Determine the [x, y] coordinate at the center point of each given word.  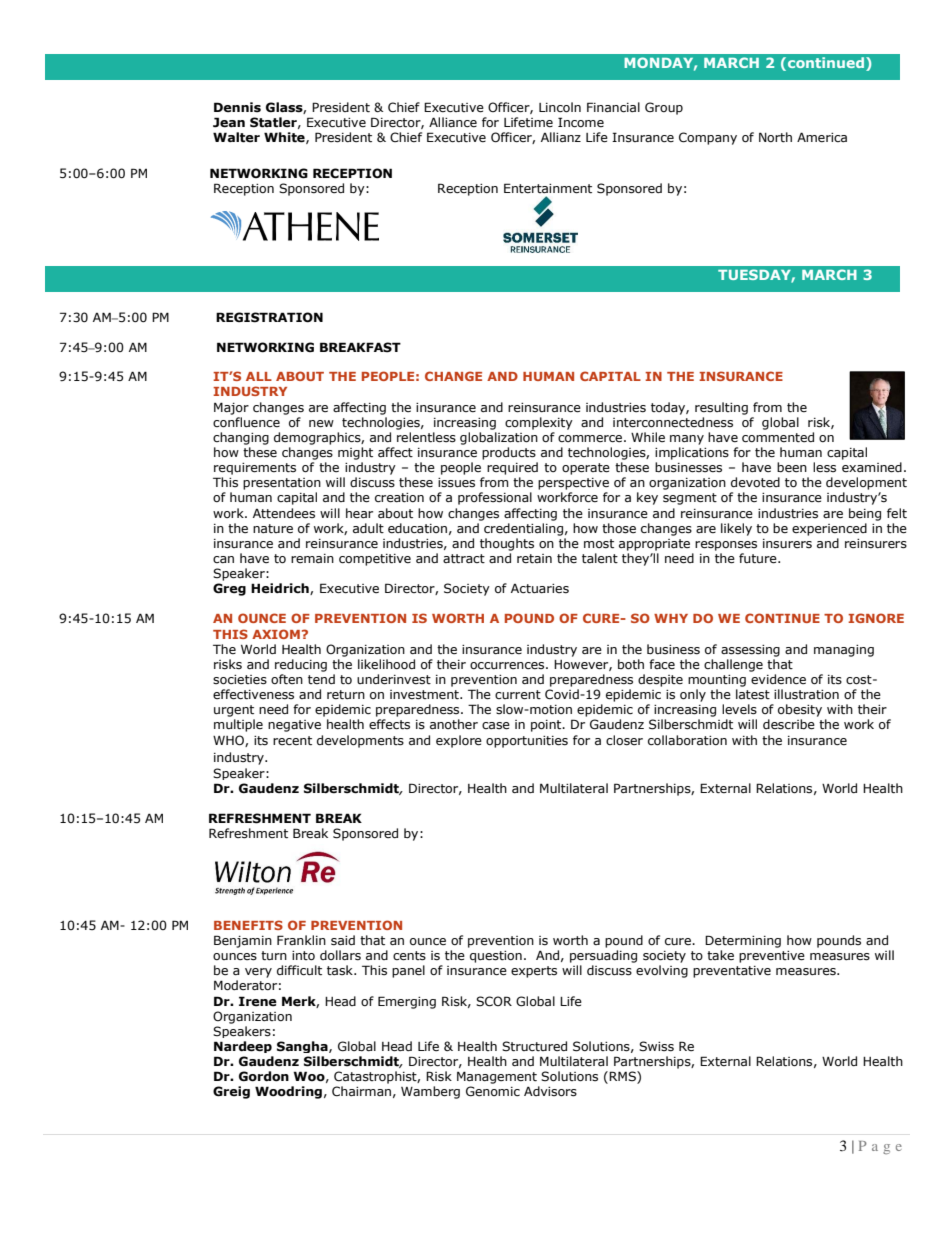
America [822, 137]
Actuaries [540, 589]
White [285, 138]
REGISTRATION [269, 317]
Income [581, 122]
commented [778, 437]
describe [789, 724]
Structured [534, 1046]
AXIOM [276, 634]
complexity [539, 423]
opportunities [527, 742]
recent [292, 741]
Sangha [303, 1047]
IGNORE [876, 618]
